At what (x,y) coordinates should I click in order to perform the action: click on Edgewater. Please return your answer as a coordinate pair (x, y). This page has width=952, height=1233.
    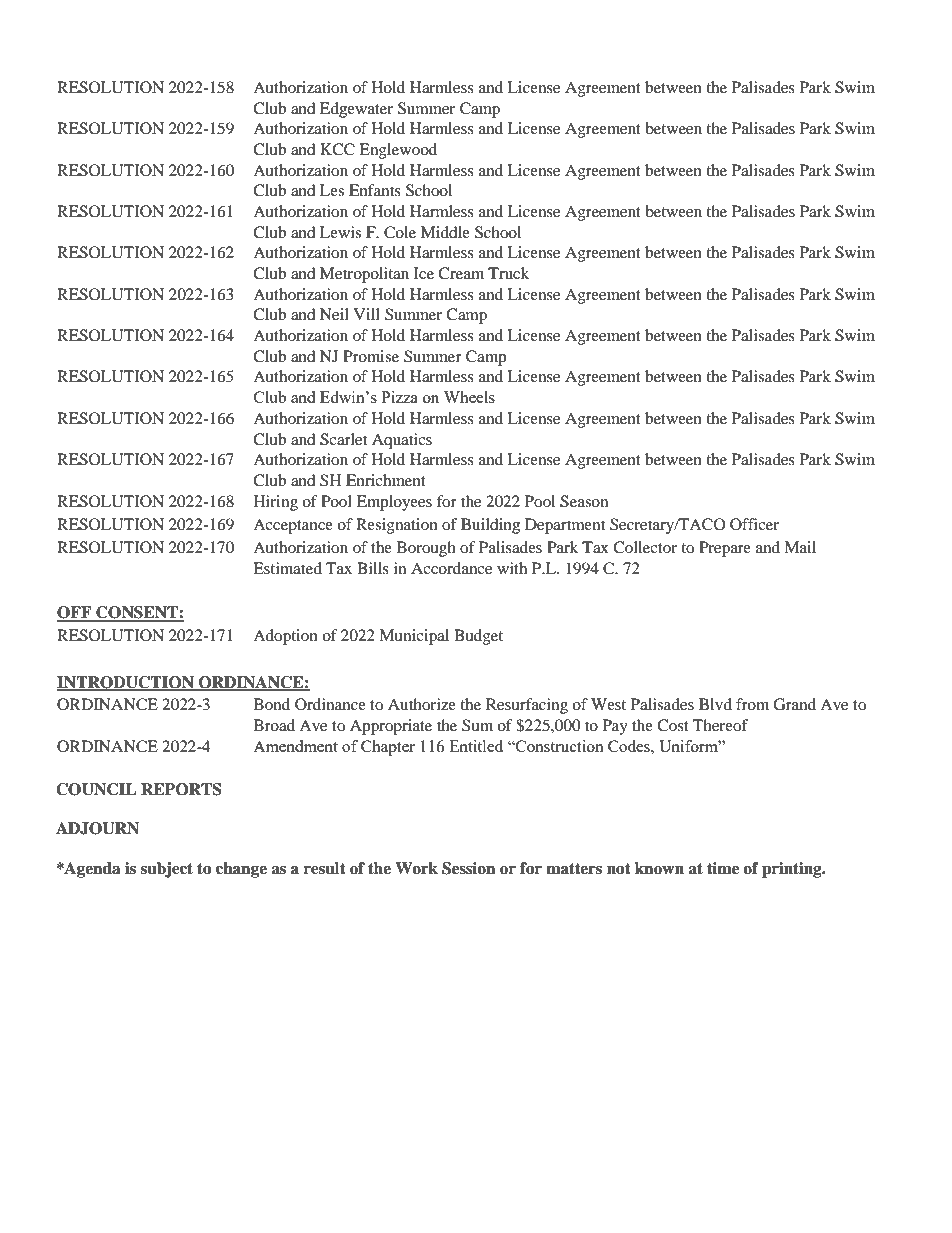
    Looking at the image, I should click on (356, 110).
